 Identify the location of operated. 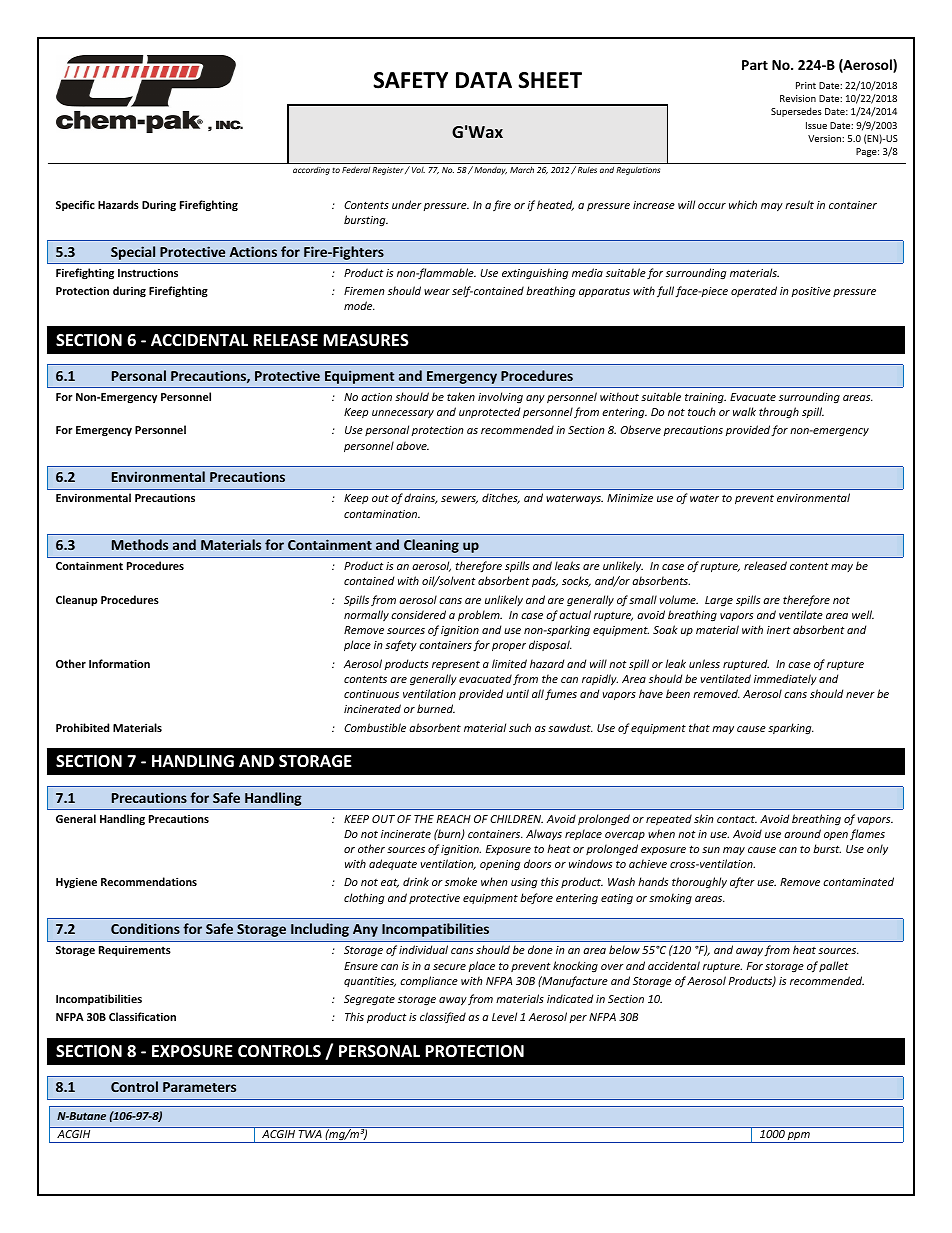
(754, 291).
